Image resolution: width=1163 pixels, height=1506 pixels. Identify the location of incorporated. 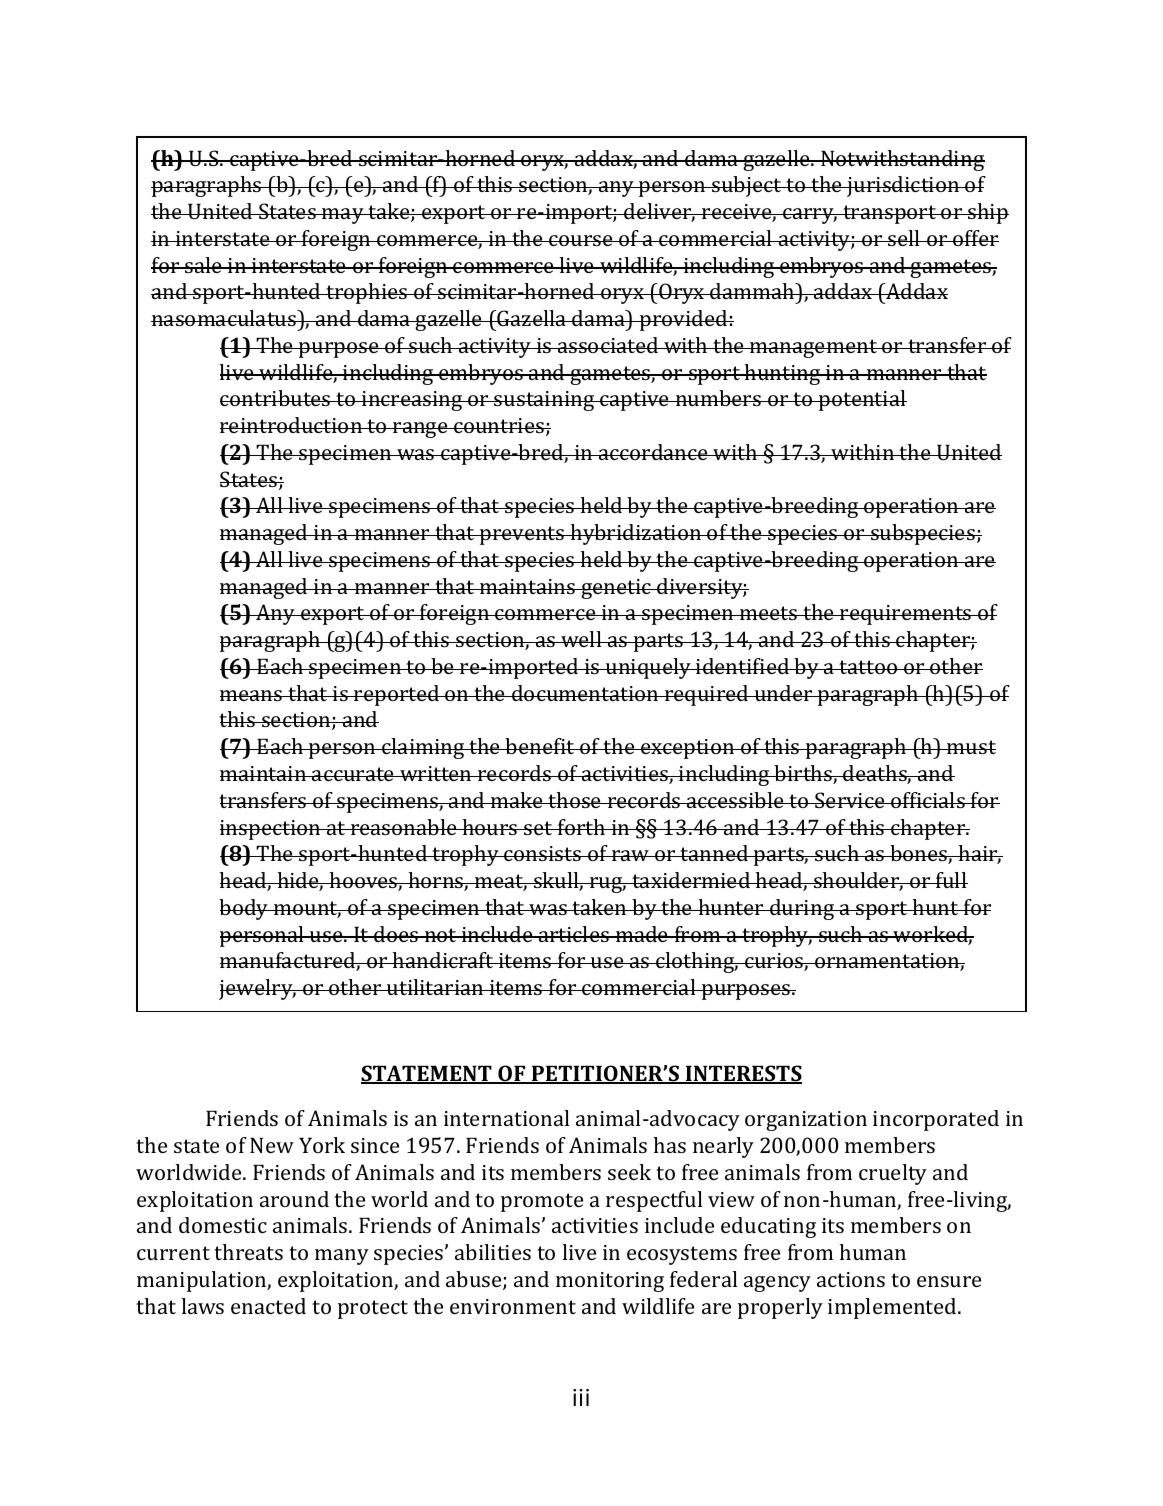
(936, 1120).
